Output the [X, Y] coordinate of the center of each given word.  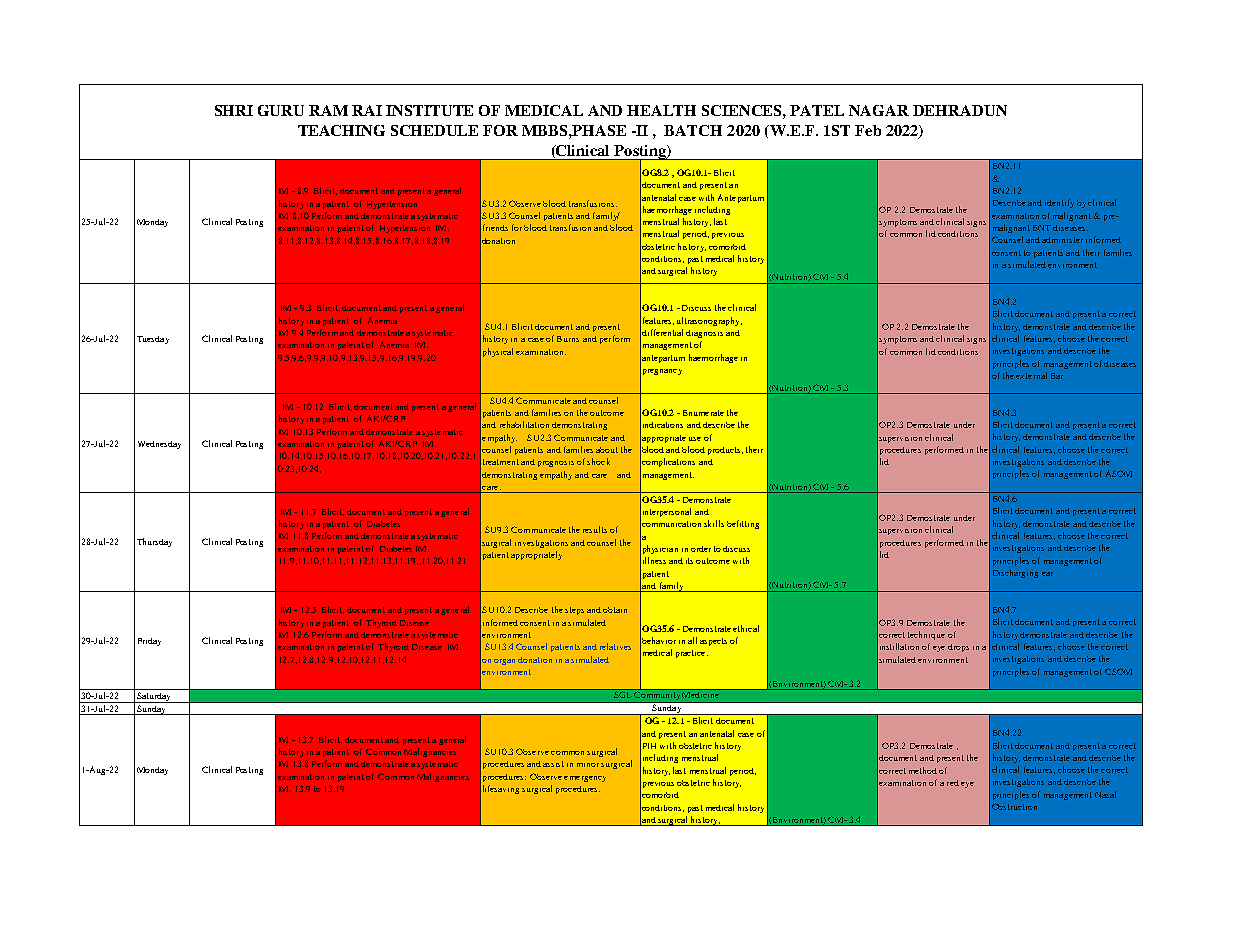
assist [553, 764]
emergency [585, 779]
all [692, 640]
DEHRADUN [960, 110]
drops [958, 648]
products [725, 451]
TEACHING [341, 130]
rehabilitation [524, 424]
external [1031, 375]
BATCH [693, 130]
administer [1062, 240]
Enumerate [703, 413]
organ [504, 662]
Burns [568, 339]
